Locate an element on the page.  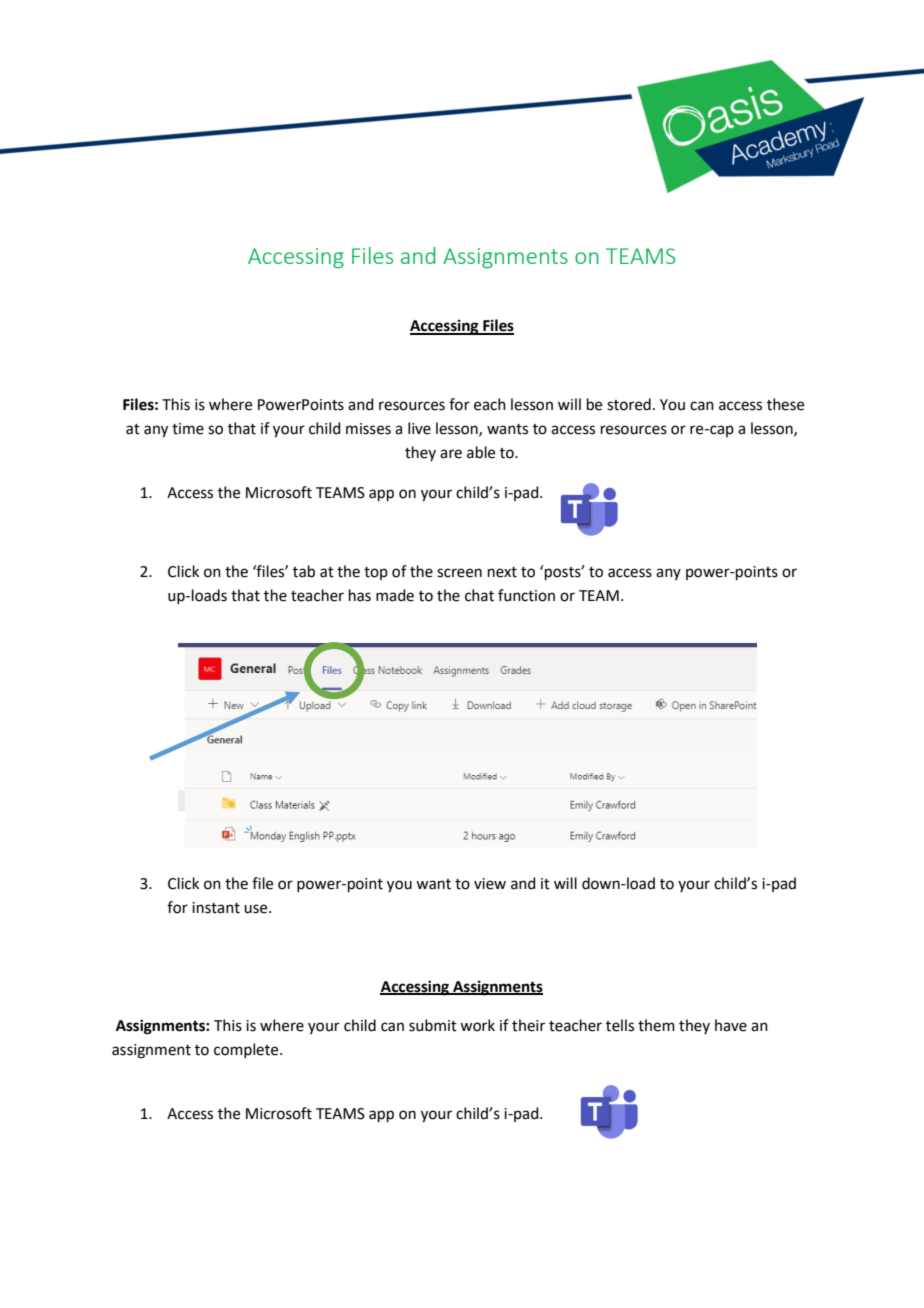
function is located at coordinates (526, 595).
